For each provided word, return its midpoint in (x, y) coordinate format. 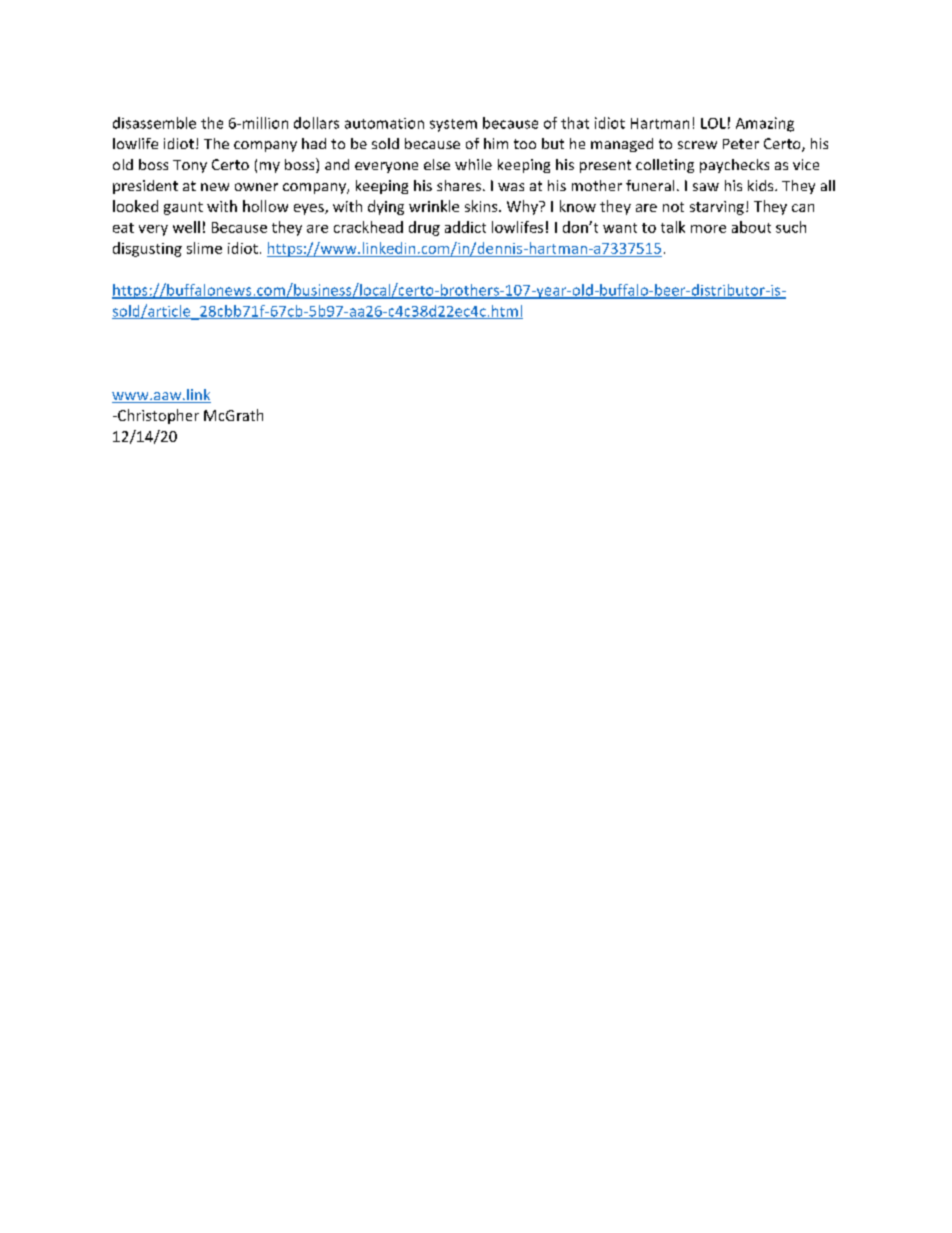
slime (204, 248)
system (453, 125)
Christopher (157, 416)
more (708, 229)
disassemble (154, 123)
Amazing (765, 124)
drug (424, 228)
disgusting (147, 249)
